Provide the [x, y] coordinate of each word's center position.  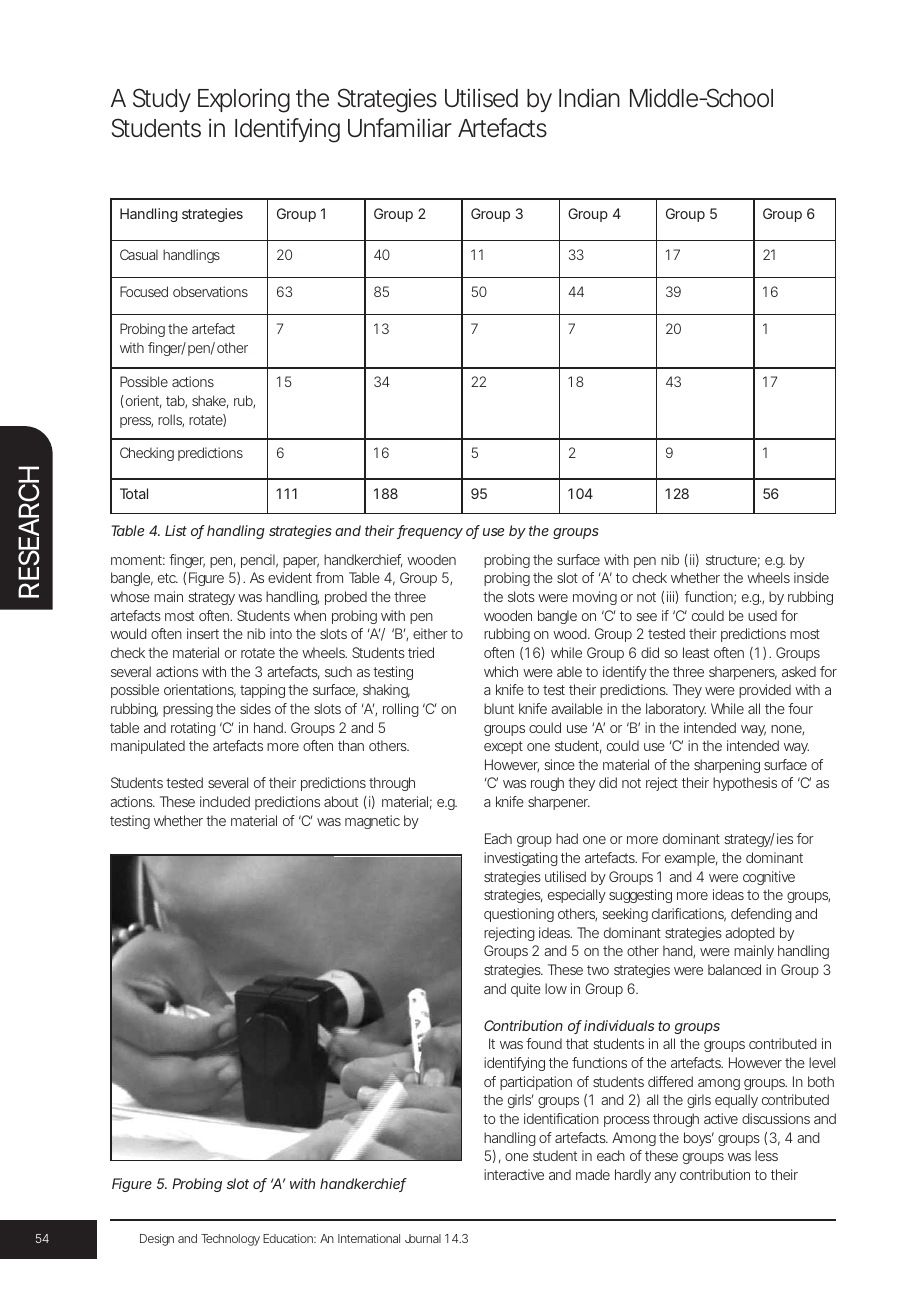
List [176, 530]
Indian [589, 98]
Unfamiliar [400, 128]
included [225, 801]
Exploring [244, 100]
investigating [521, 859]
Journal [423, 1238]
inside [811, 577]
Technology [230, 1240]
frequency [430, 532]
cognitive [769, 878]
